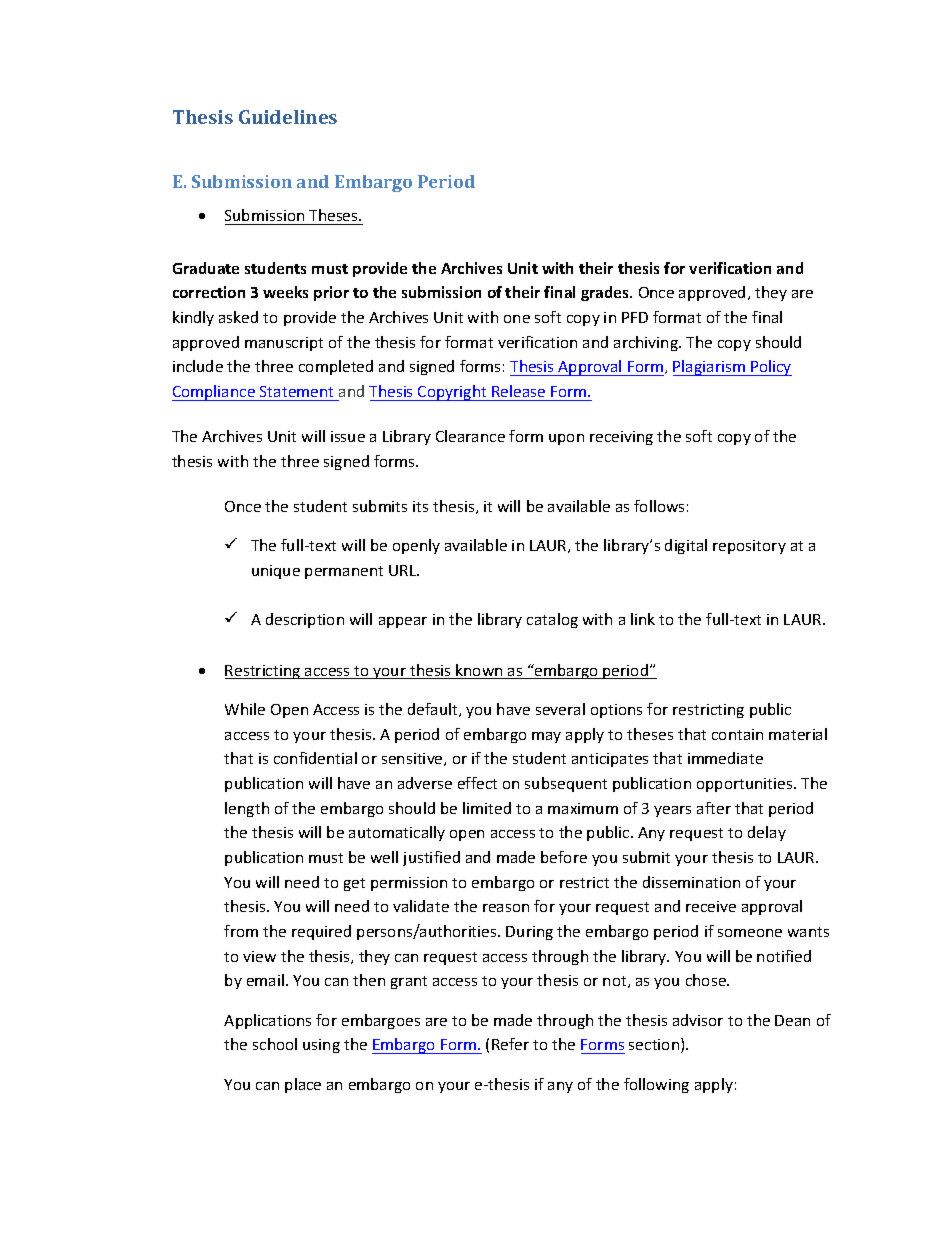 This image has width=952, height=1233. Describe the element at coordinates (275, 1044) in the image. I see `school` at that location.
